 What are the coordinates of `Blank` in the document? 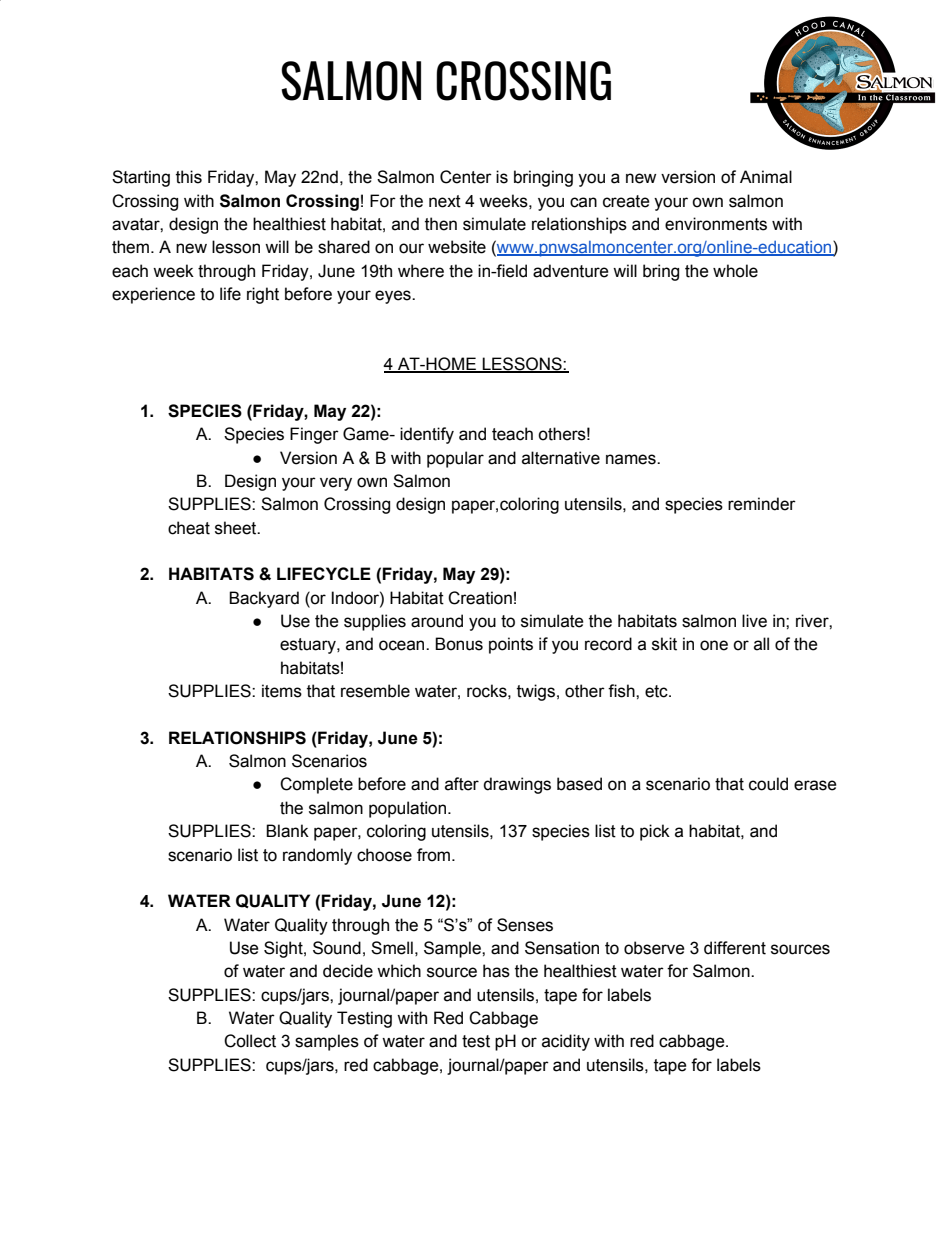 It's located at (287, 831).
